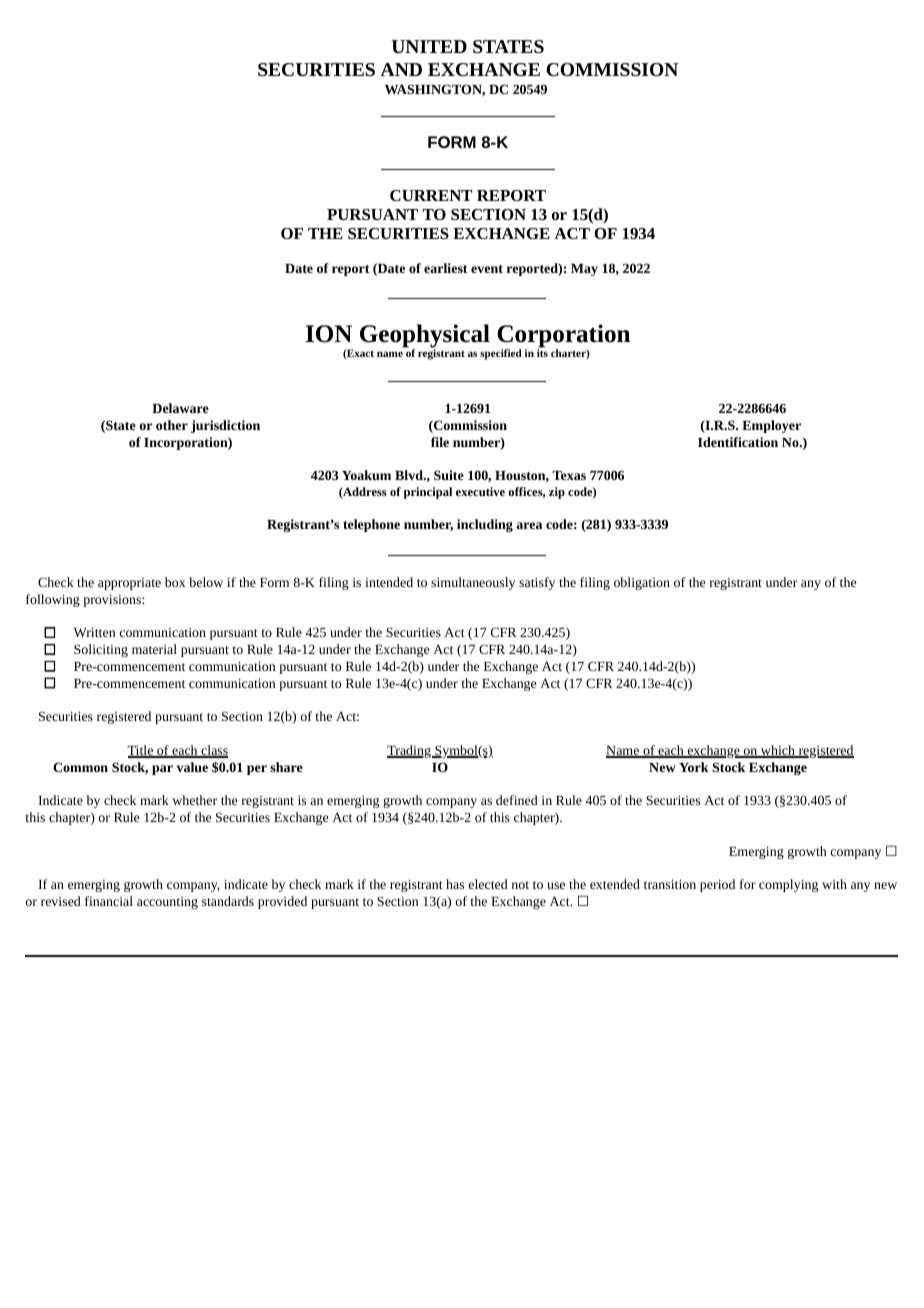 The image size is (924, 1308). Describe the element at coordinates (167, 903) in the screenshot. I see `accounting` at that location.
